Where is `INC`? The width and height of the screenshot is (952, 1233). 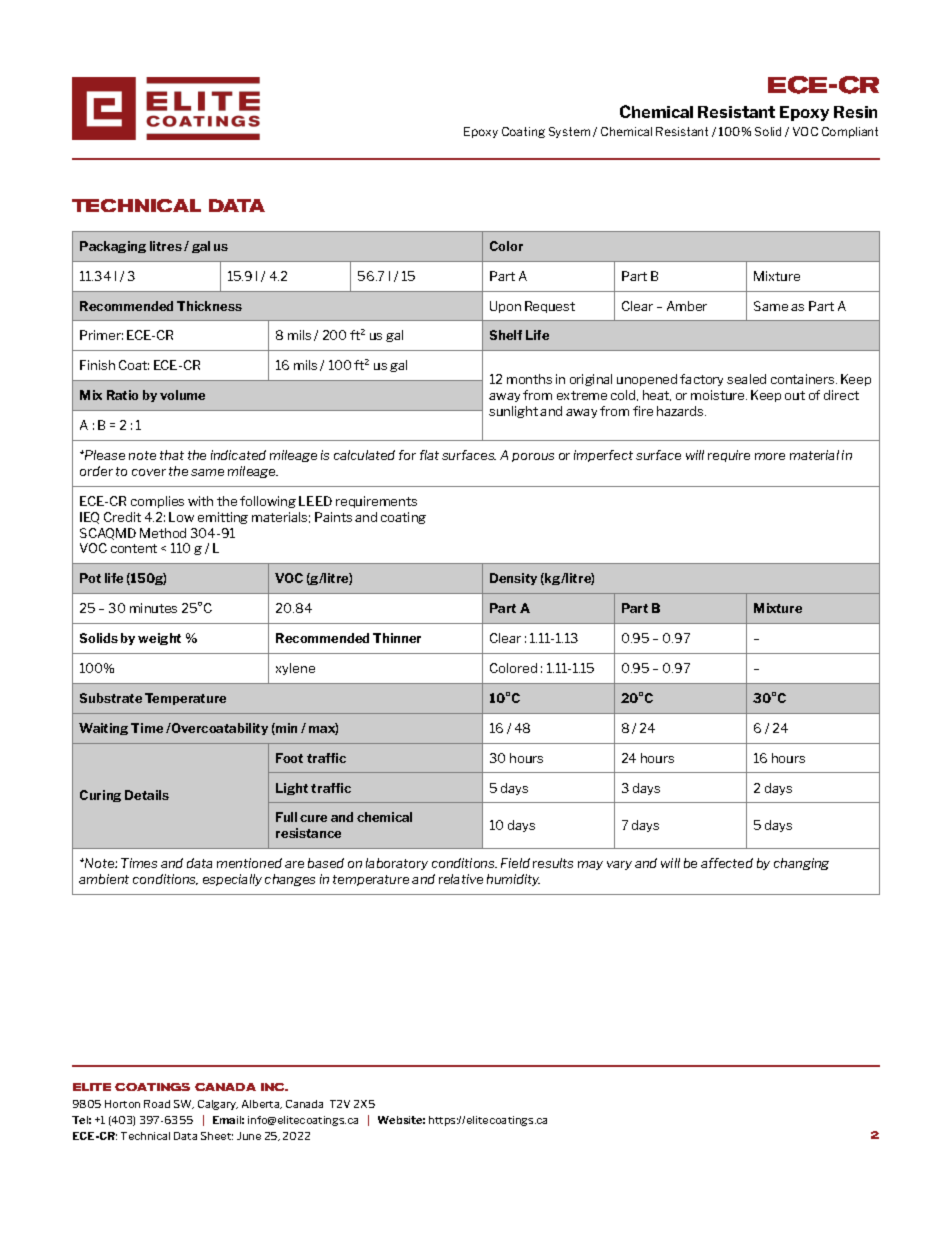 INC is located at coordinates (274, 1087).
